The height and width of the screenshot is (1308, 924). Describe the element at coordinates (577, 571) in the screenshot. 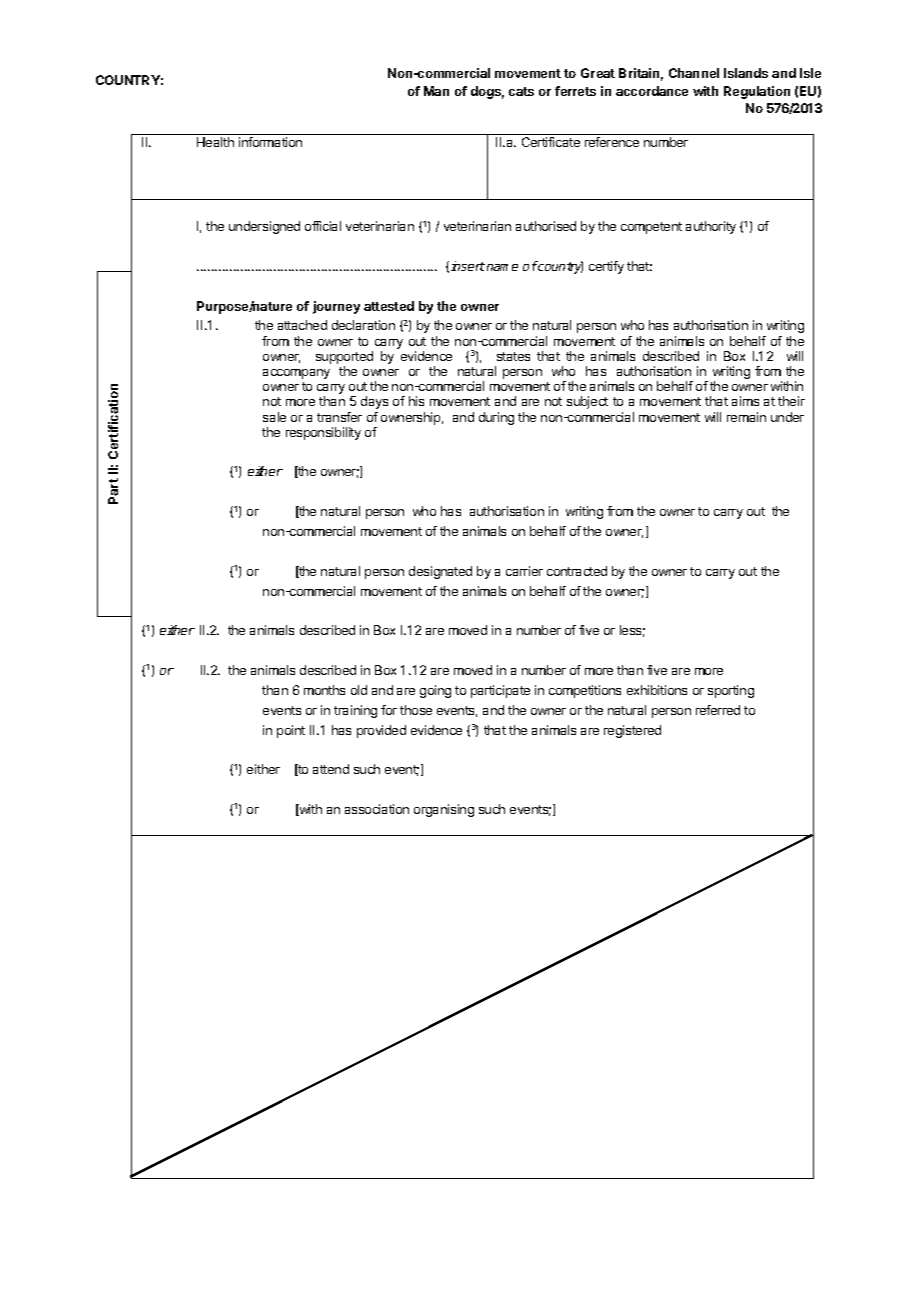

I see `contracted` at that location.
